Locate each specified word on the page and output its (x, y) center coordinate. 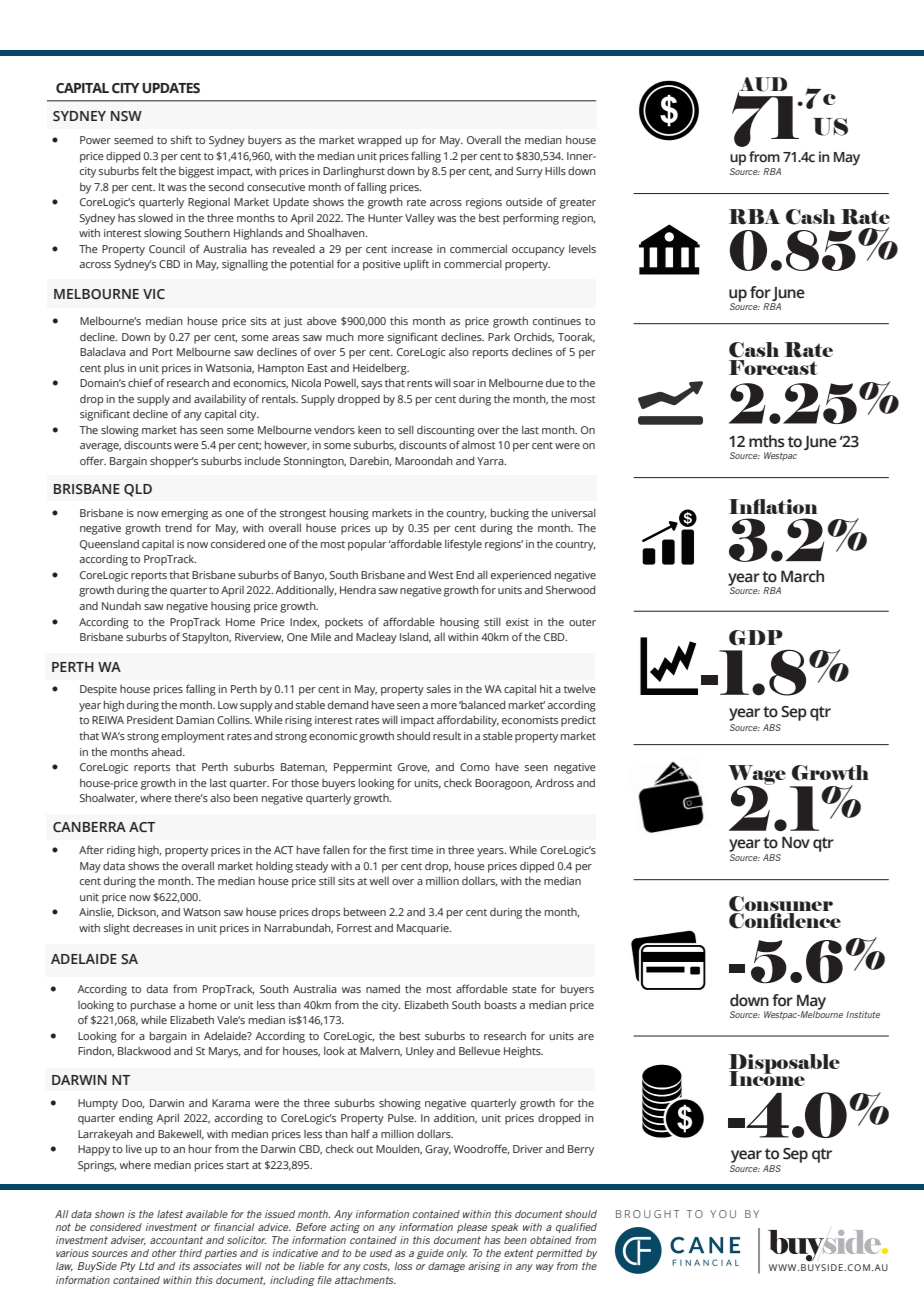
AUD (762, 85)
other (164, 1253)
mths (767, 441)
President (150, 720)
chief (140, 382)
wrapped (379, 141)
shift (181, 139)
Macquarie (424, 929)
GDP (756, 638)
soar (464, 384)
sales (439, 688)
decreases (158, 928)
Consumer (781, 905)
